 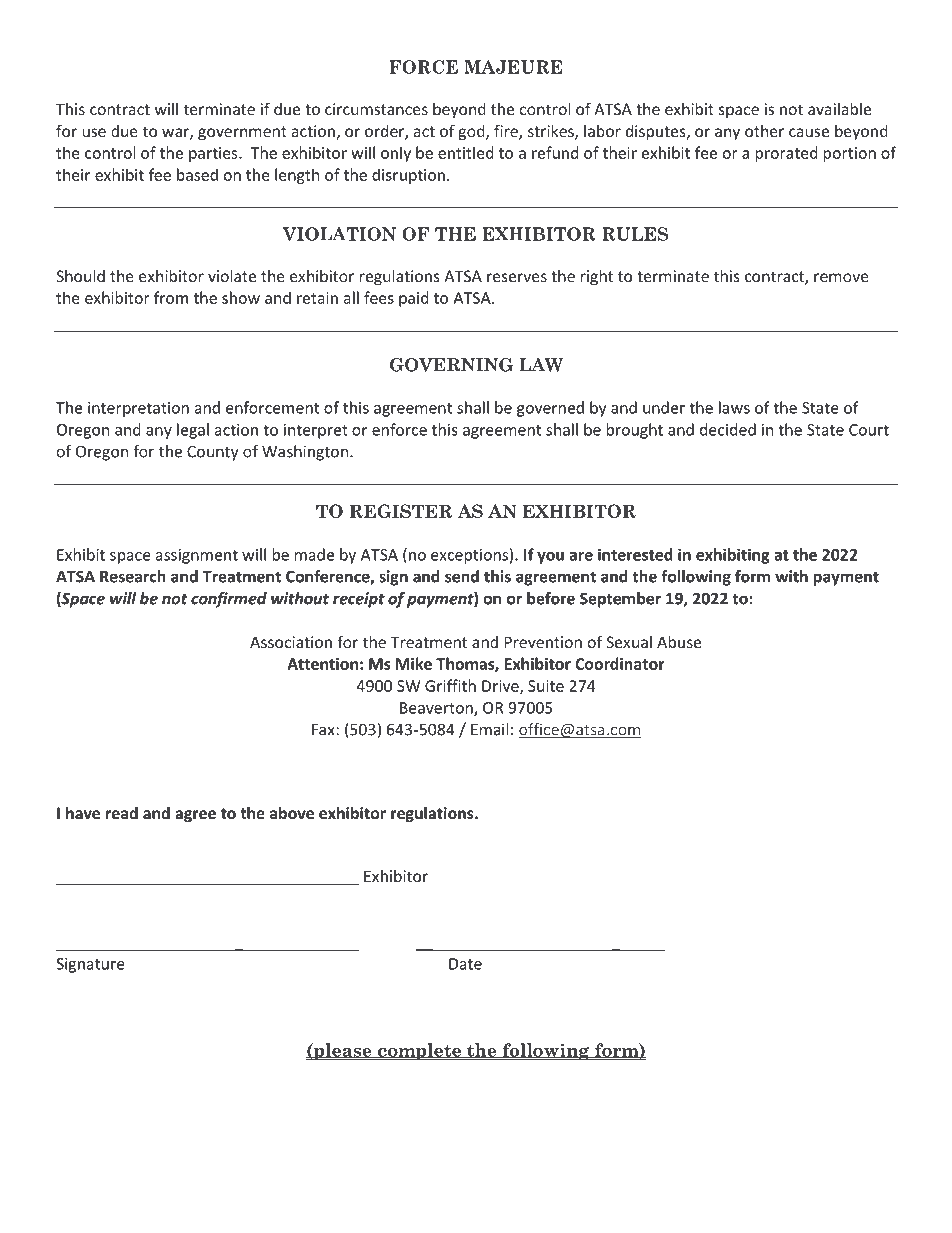 What do you see at coordinates (764, 131) in the screenshot?
I see `other` at bounding box center [764, 131].
